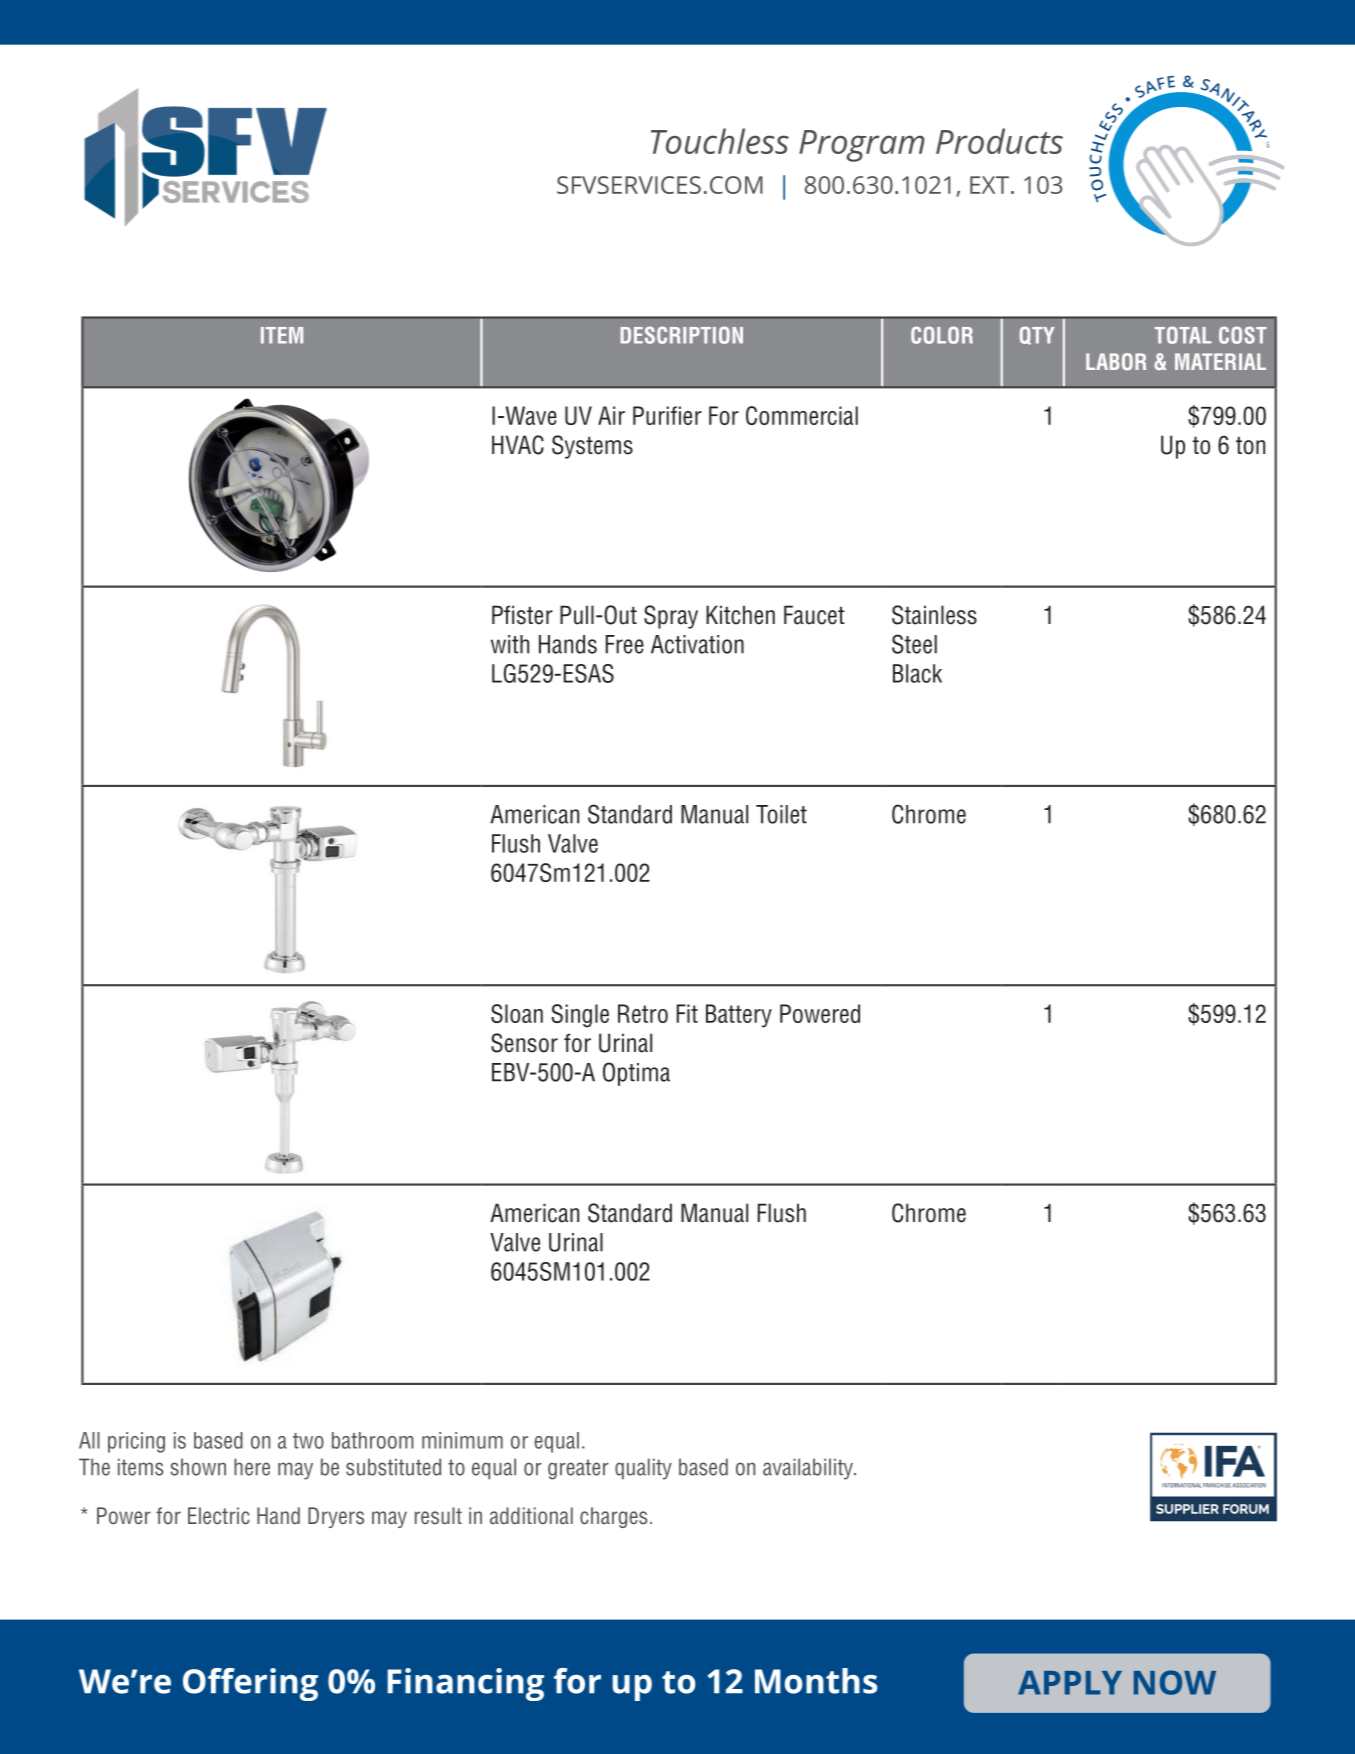 This page has height=1754, width=1355. What do you see at coordinates (781, 814) in the page?
I see `Toilet` at bounding box center [781, 814].
